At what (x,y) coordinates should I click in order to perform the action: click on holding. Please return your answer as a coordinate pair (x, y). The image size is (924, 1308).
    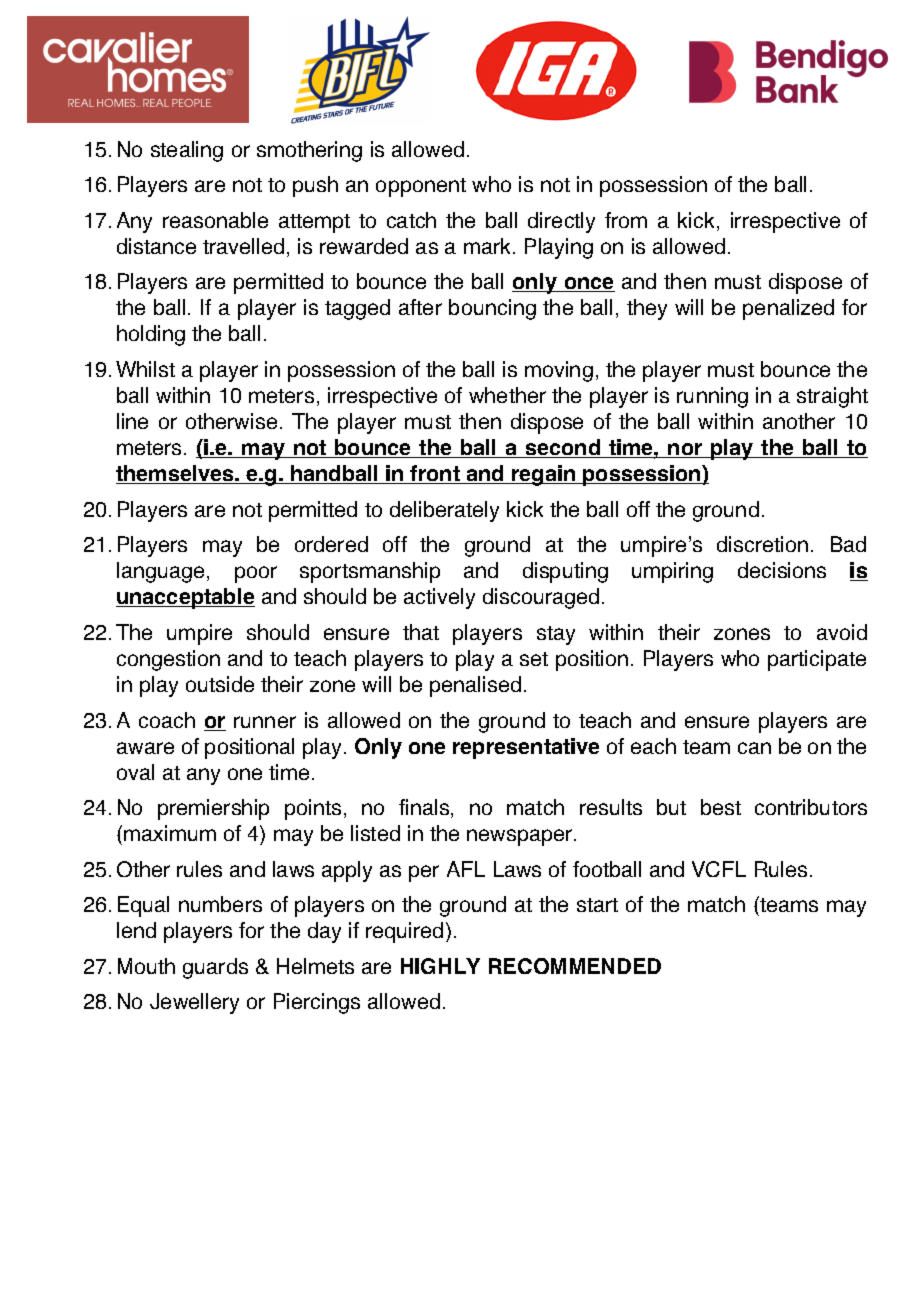
    Looking at the image, I should click on (151, 335).
